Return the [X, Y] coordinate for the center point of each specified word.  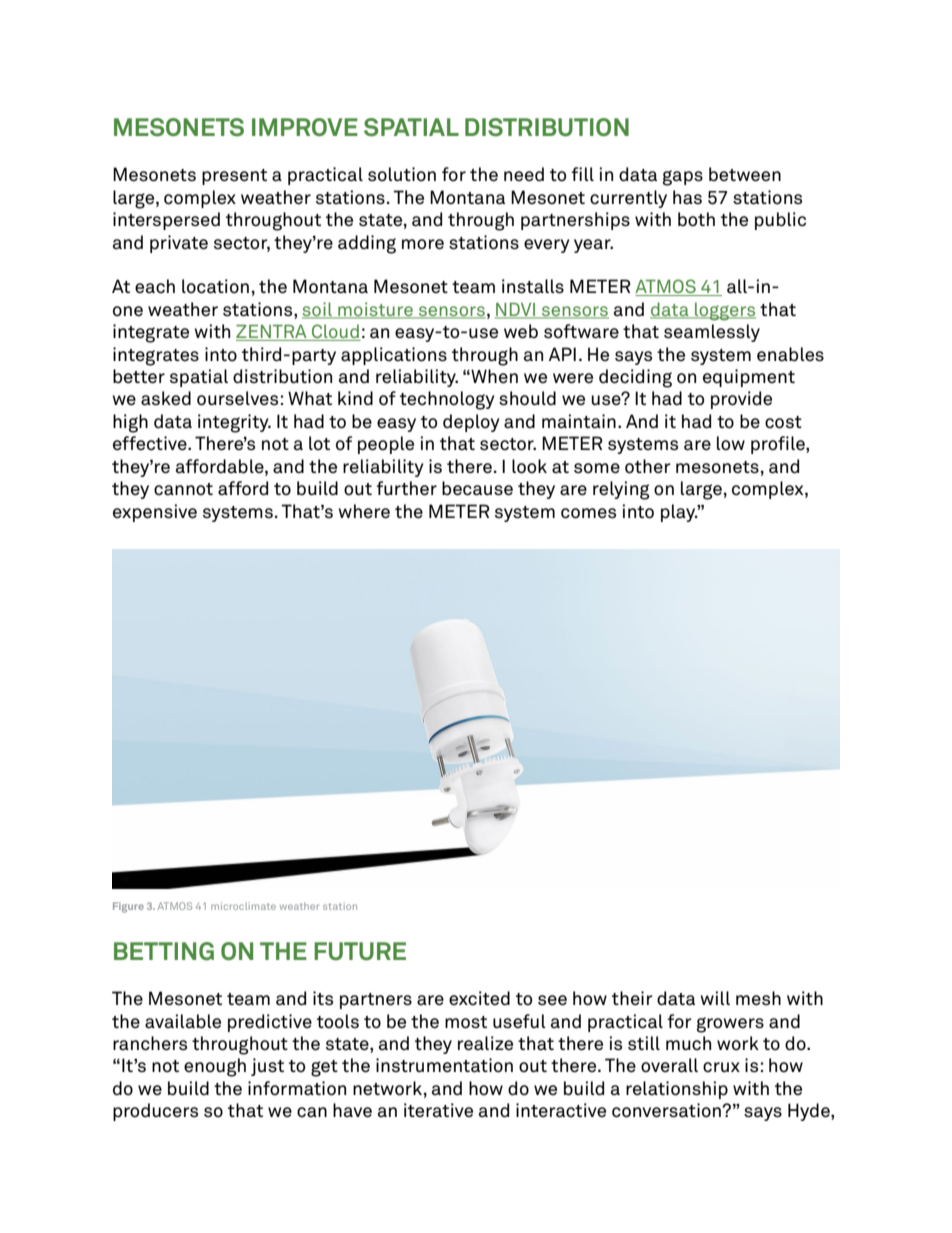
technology [447, 400]
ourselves [237, 398]
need [524, 174]
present [234, 177]
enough [215, 1067]
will [715, 998]
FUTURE [360, 951]
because [477, 488]
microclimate [243, 906]
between [745, 174]
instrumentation [444, 1065]
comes [588, 513]
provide [741, 400]
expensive [155, 513]
